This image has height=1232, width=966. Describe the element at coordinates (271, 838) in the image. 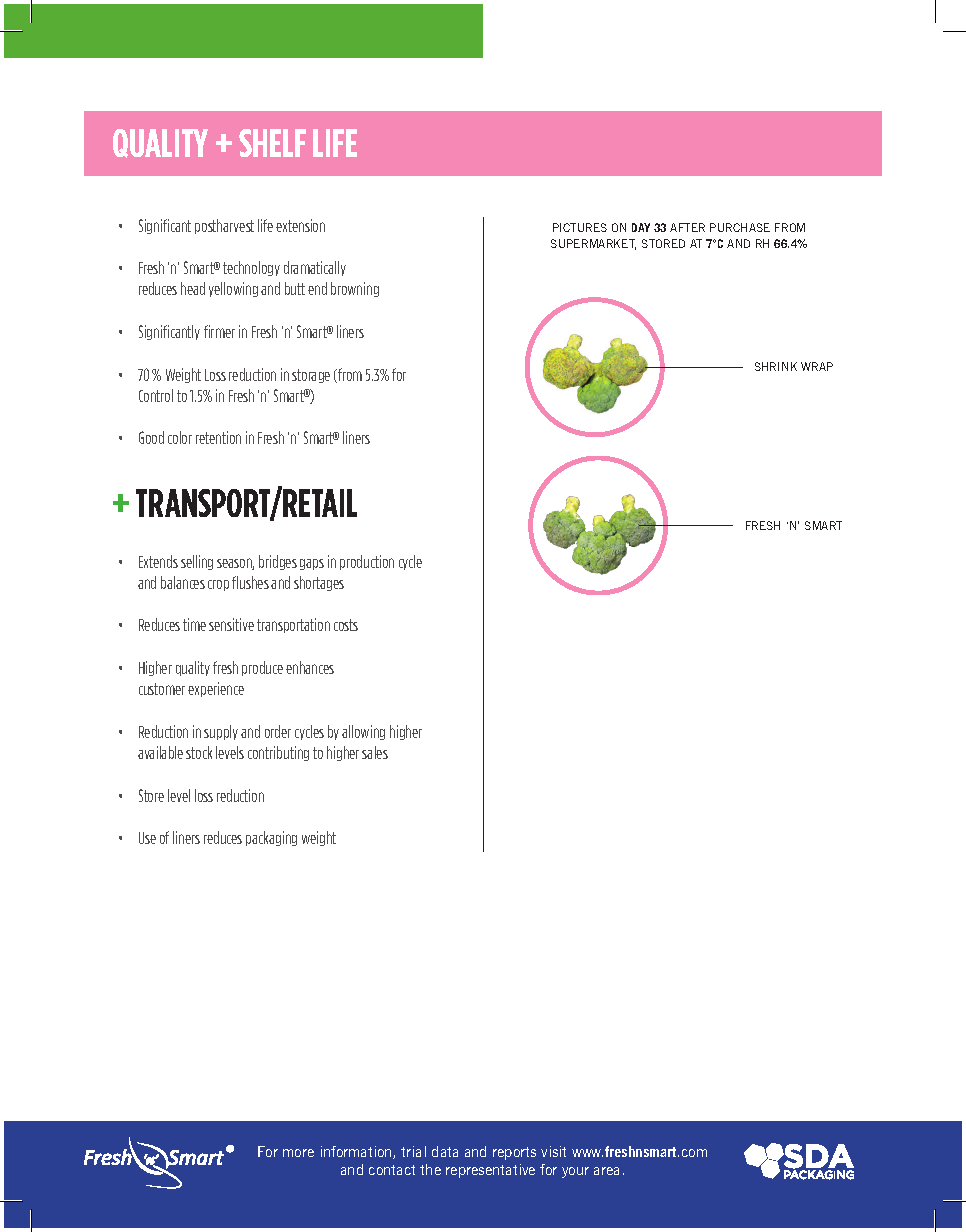

I see `packaging` at that location.
